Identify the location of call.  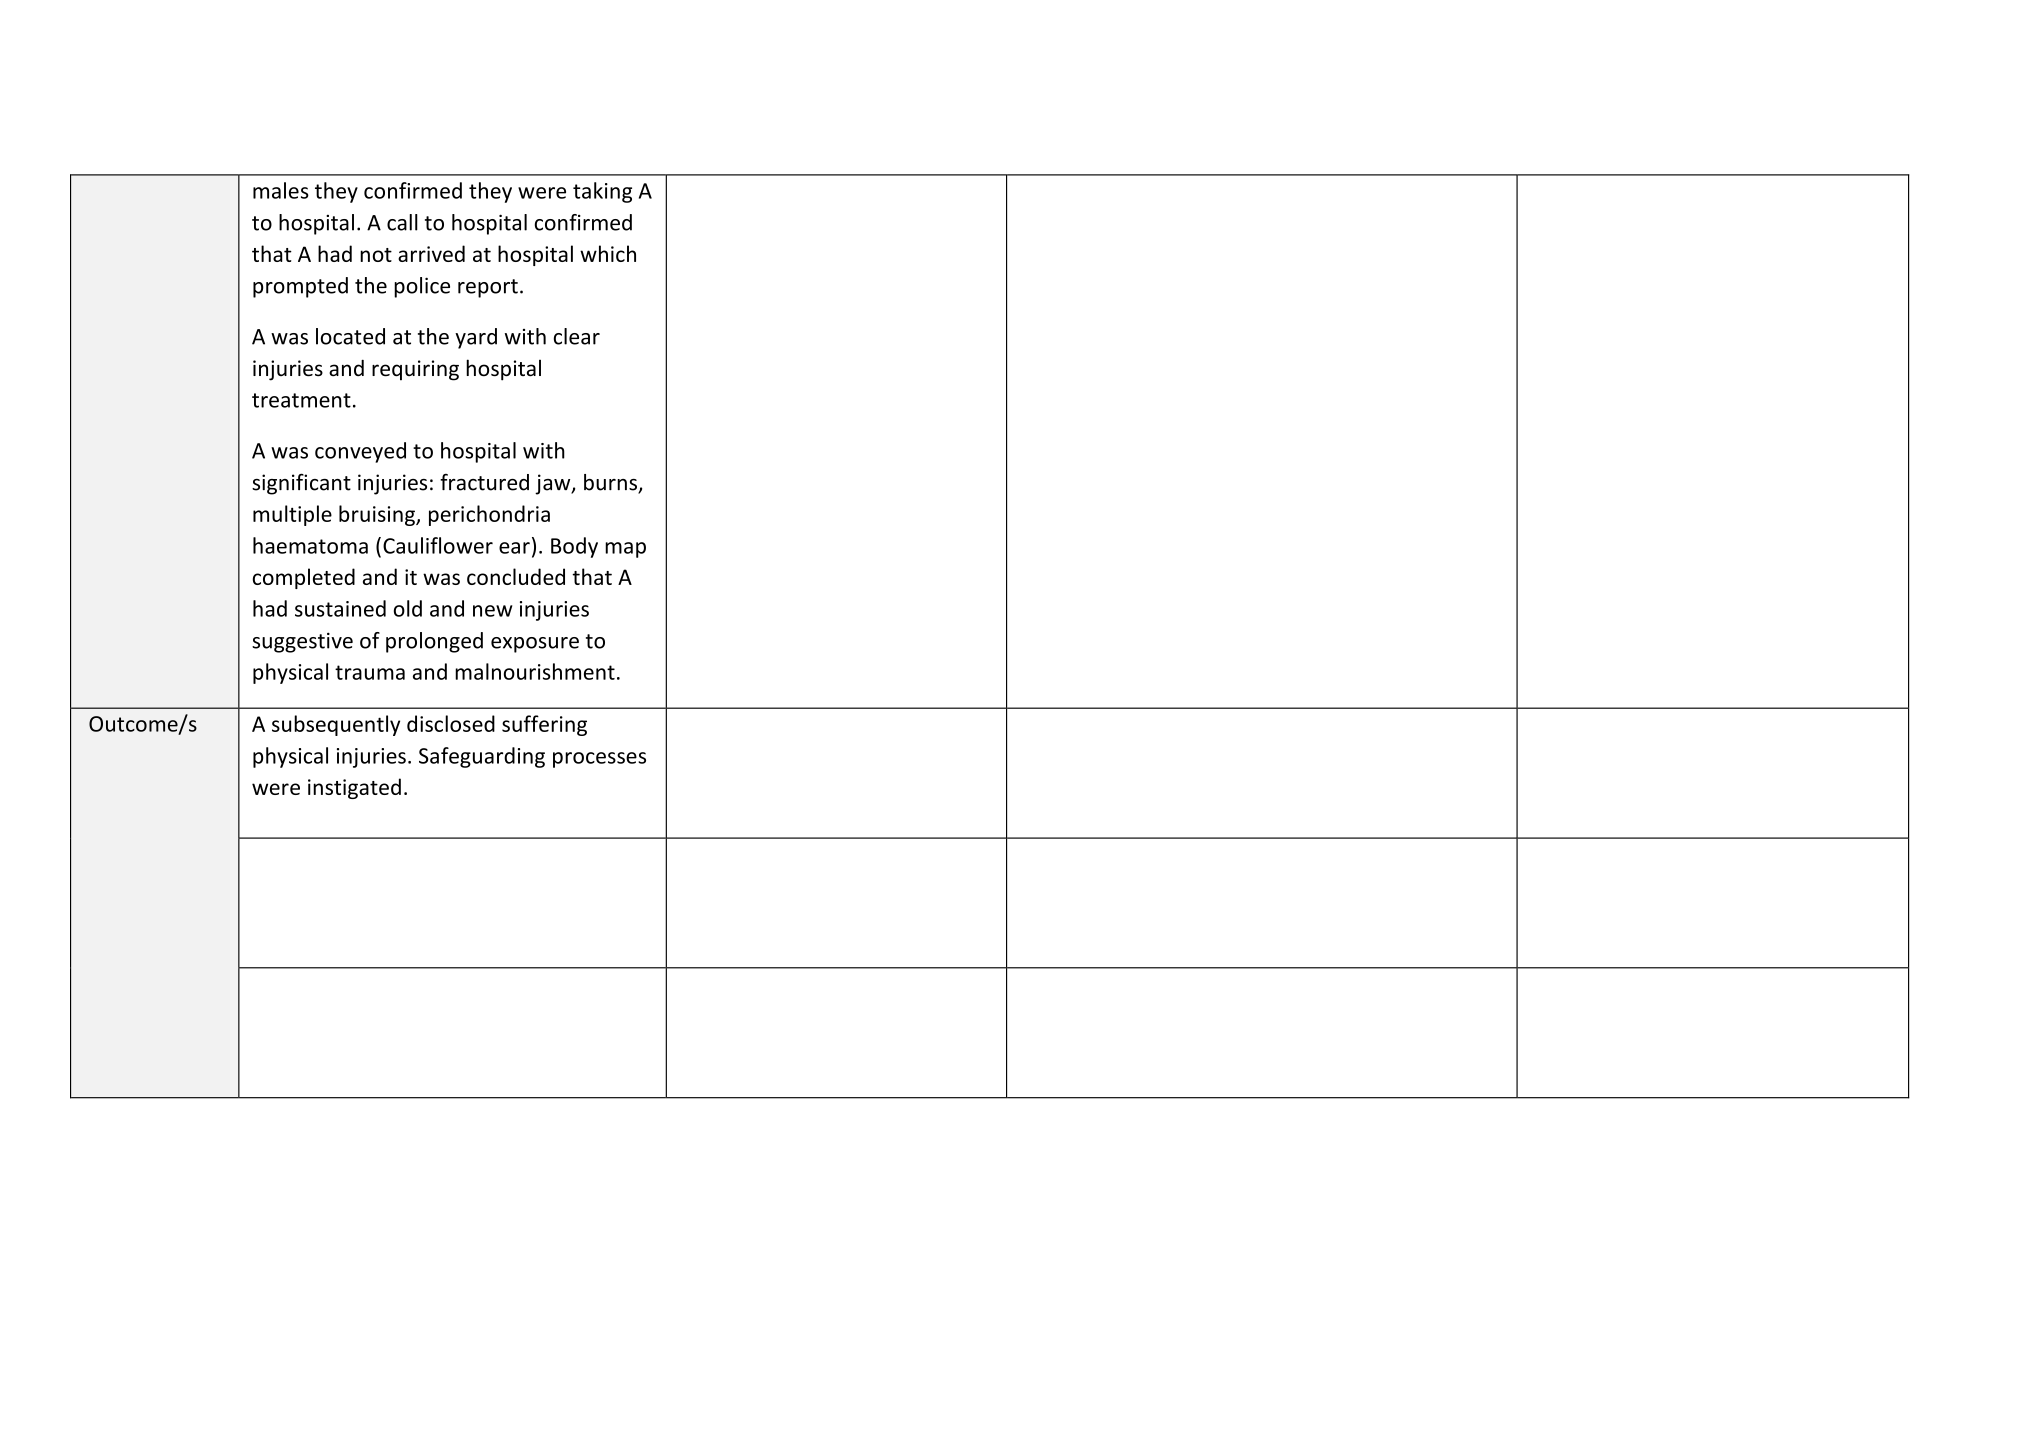
(402, 222).
